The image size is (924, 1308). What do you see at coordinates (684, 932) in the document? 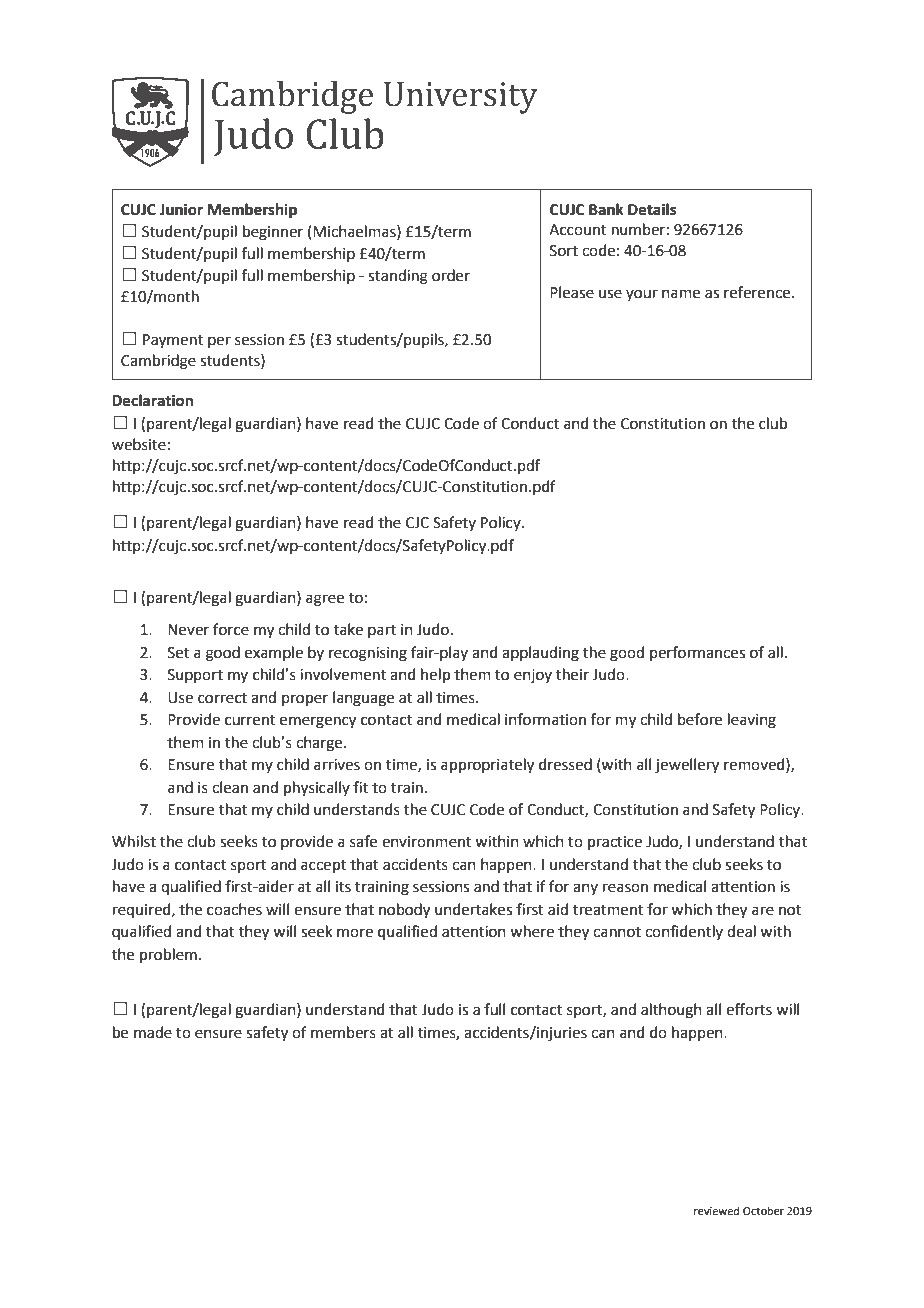
I see `confidently` at bounding box center [684, 932].
